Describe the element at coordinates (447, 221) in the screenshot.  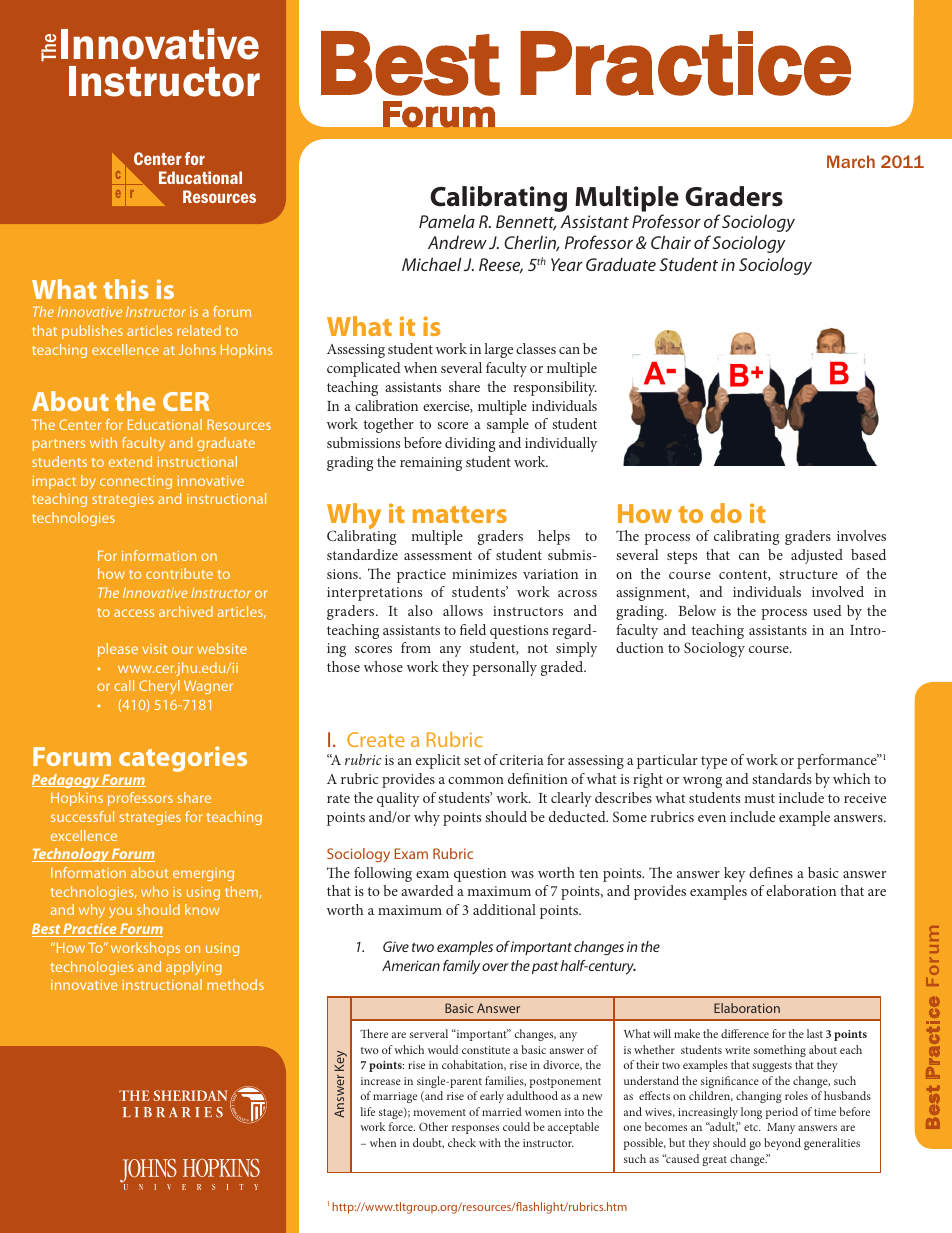
I see `Pamela` at that location.
